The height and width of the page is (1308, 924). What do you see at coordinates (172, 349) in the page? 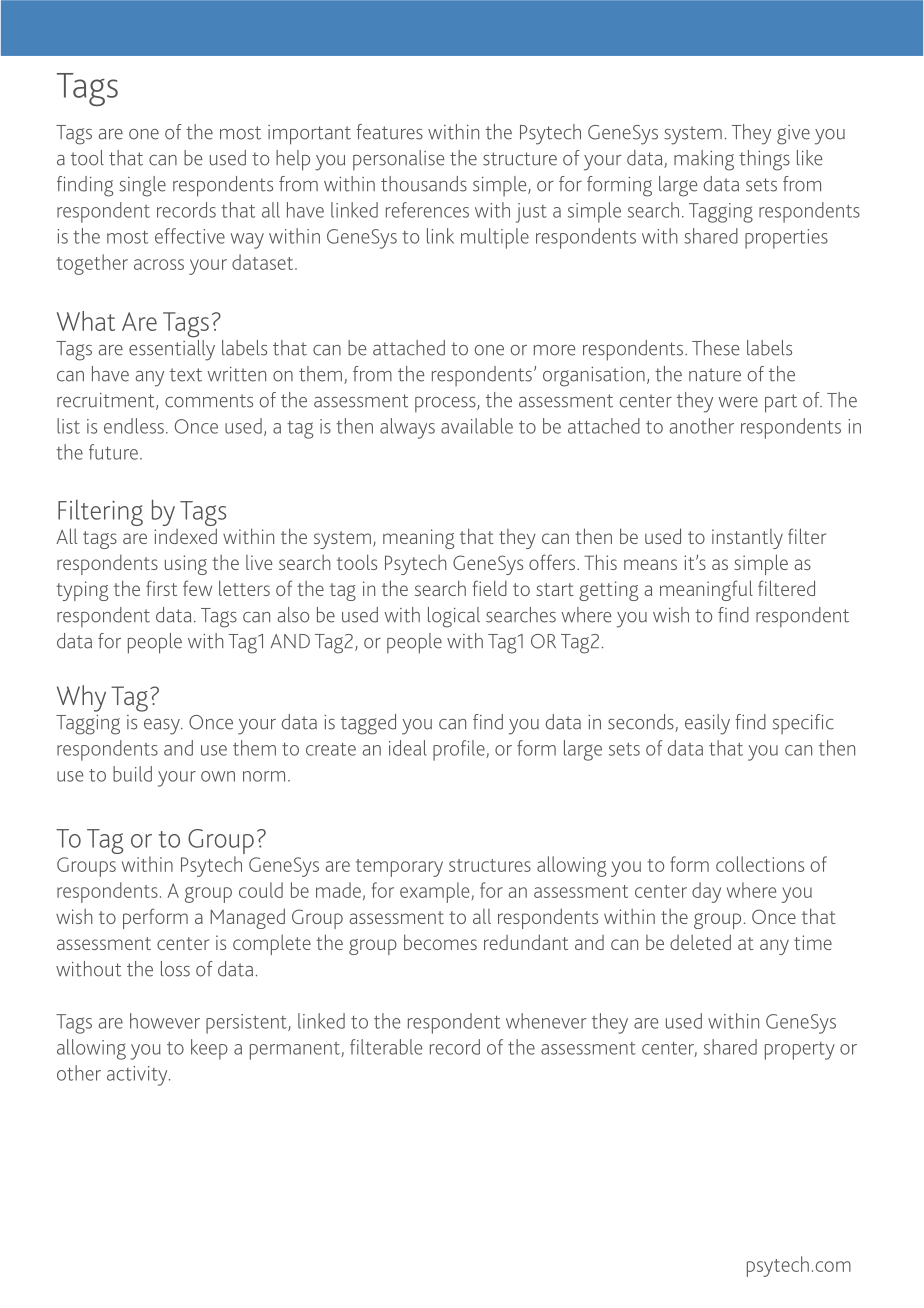
I see `essentially` at bounding box center [172, 349].
